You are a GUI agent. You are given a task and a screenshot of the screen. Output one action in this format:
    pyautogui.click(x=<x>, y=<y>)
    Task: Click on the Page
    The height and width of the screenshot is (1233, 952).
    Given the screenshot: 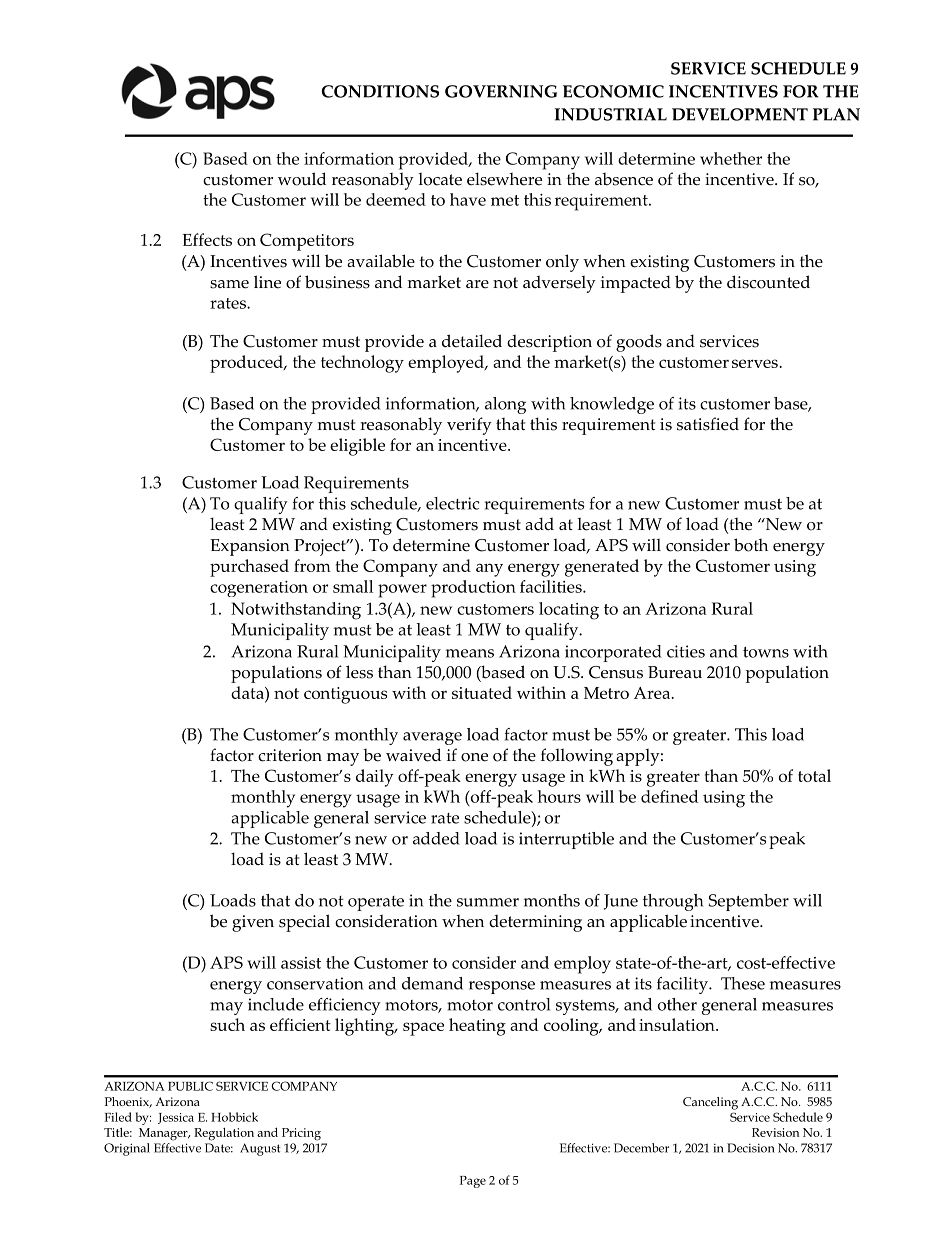 What is the action you would take?
    pyautogui.click(x=473, y=1182)
